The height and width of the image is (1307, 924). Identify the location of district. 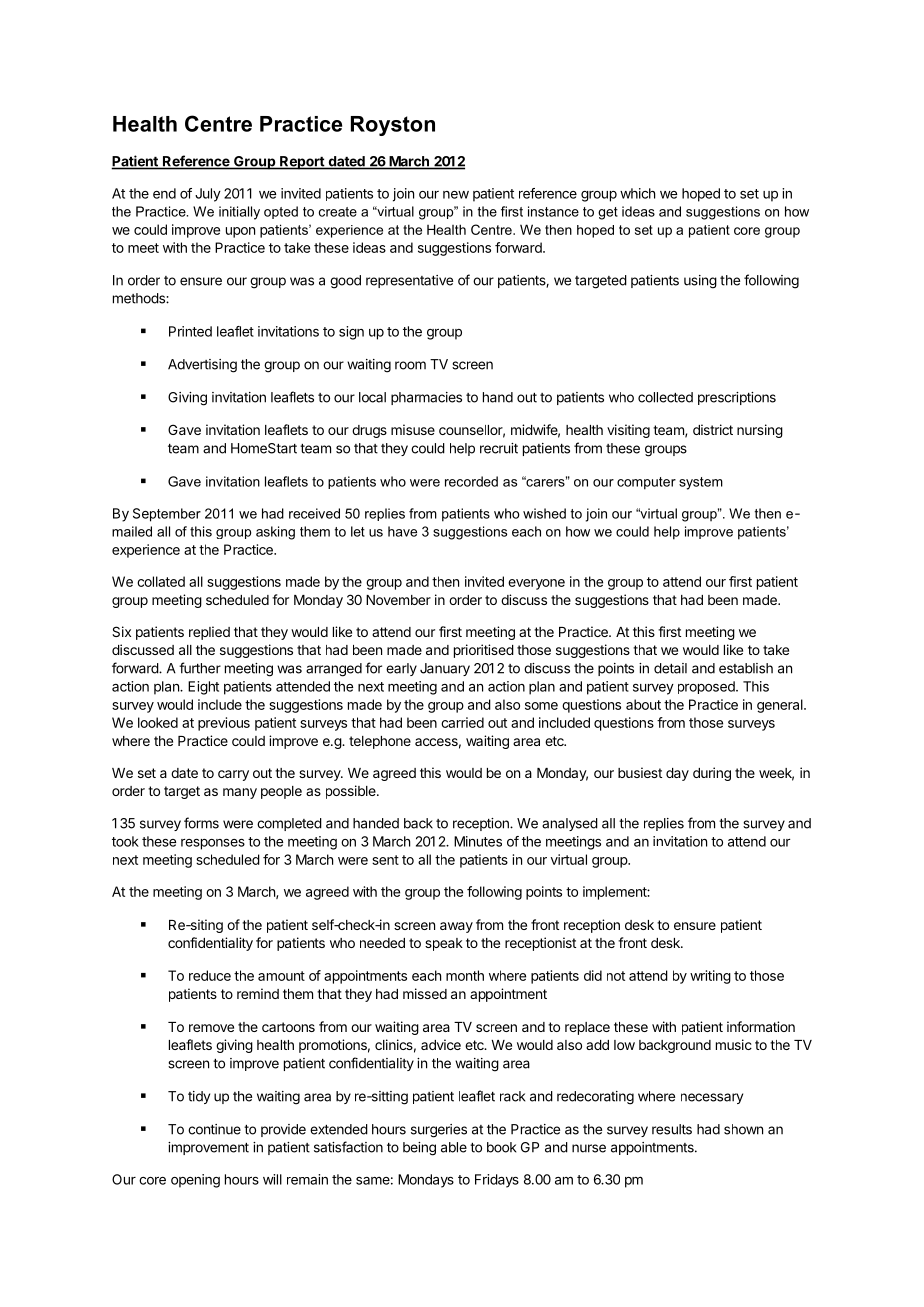
(713, 429).
